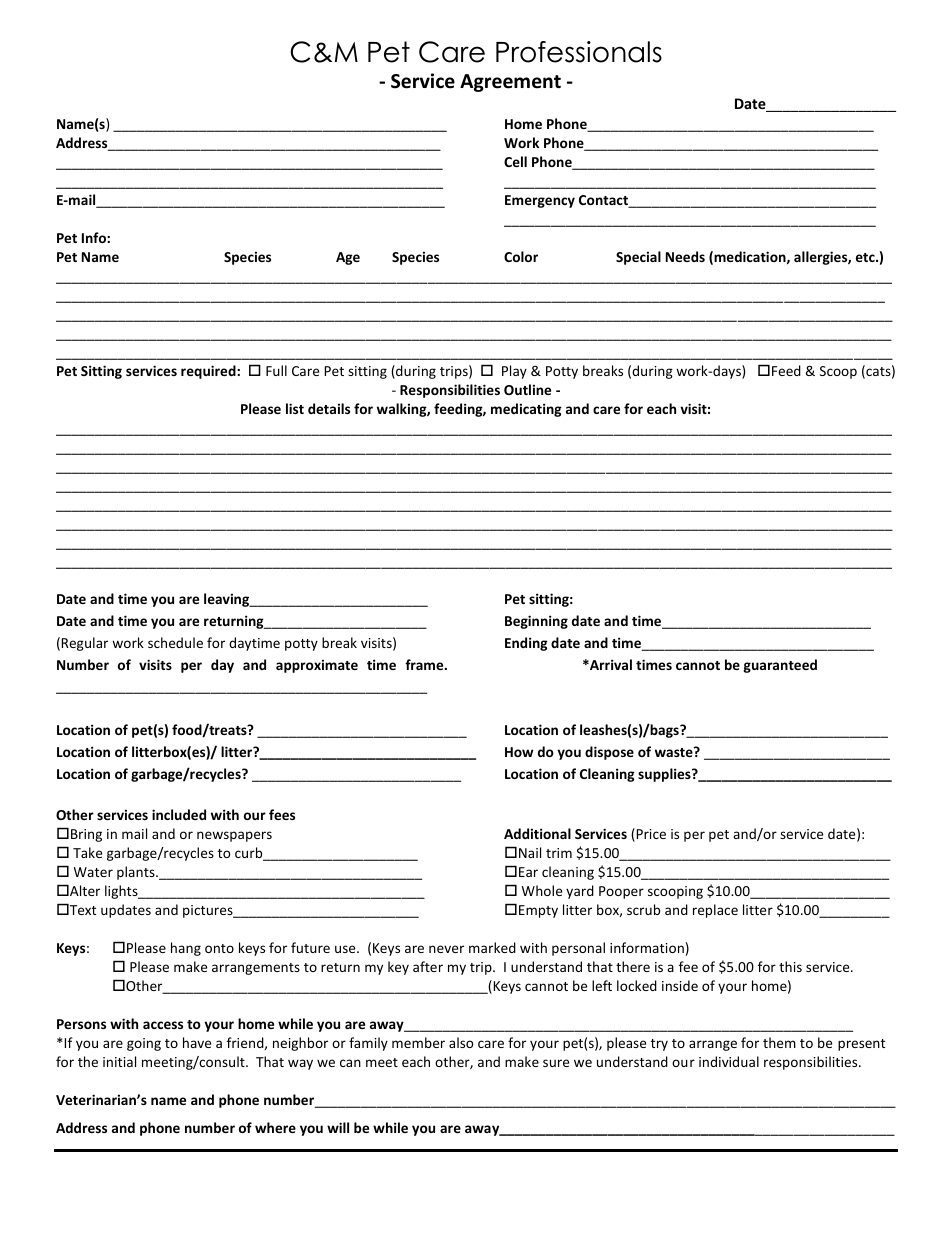 The width and height of the image is (952, 1233). I want to click on Beginning, so click(536, 622).
